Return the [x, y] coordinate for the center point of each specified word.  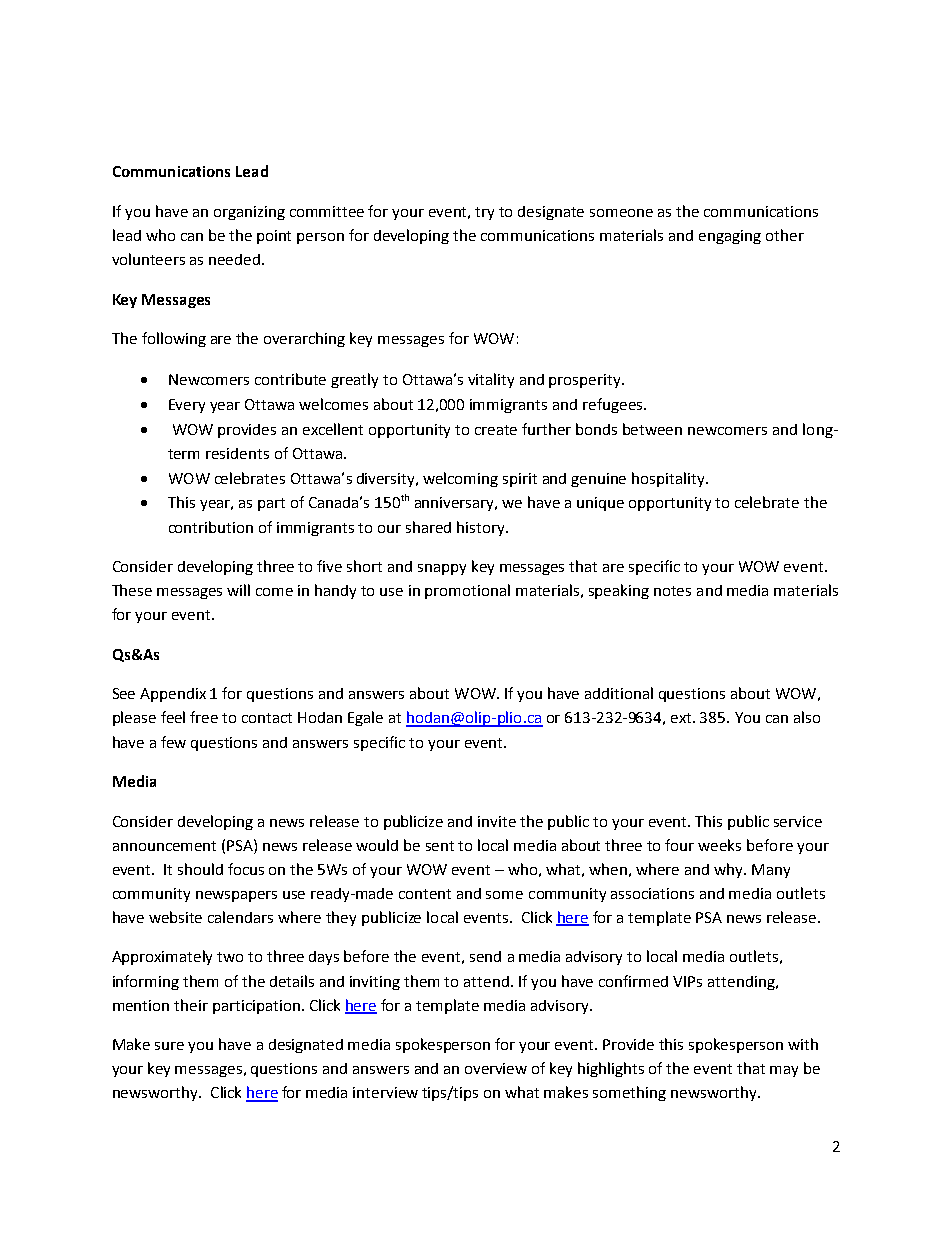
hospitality [669, 479]
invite [497, 821]
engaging [730, 237]
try [484, 213]
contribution [211, 527]
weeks [719, 845]
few [173, 742]
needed [236, 259]
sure [169, 1046]
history [482, 528]
